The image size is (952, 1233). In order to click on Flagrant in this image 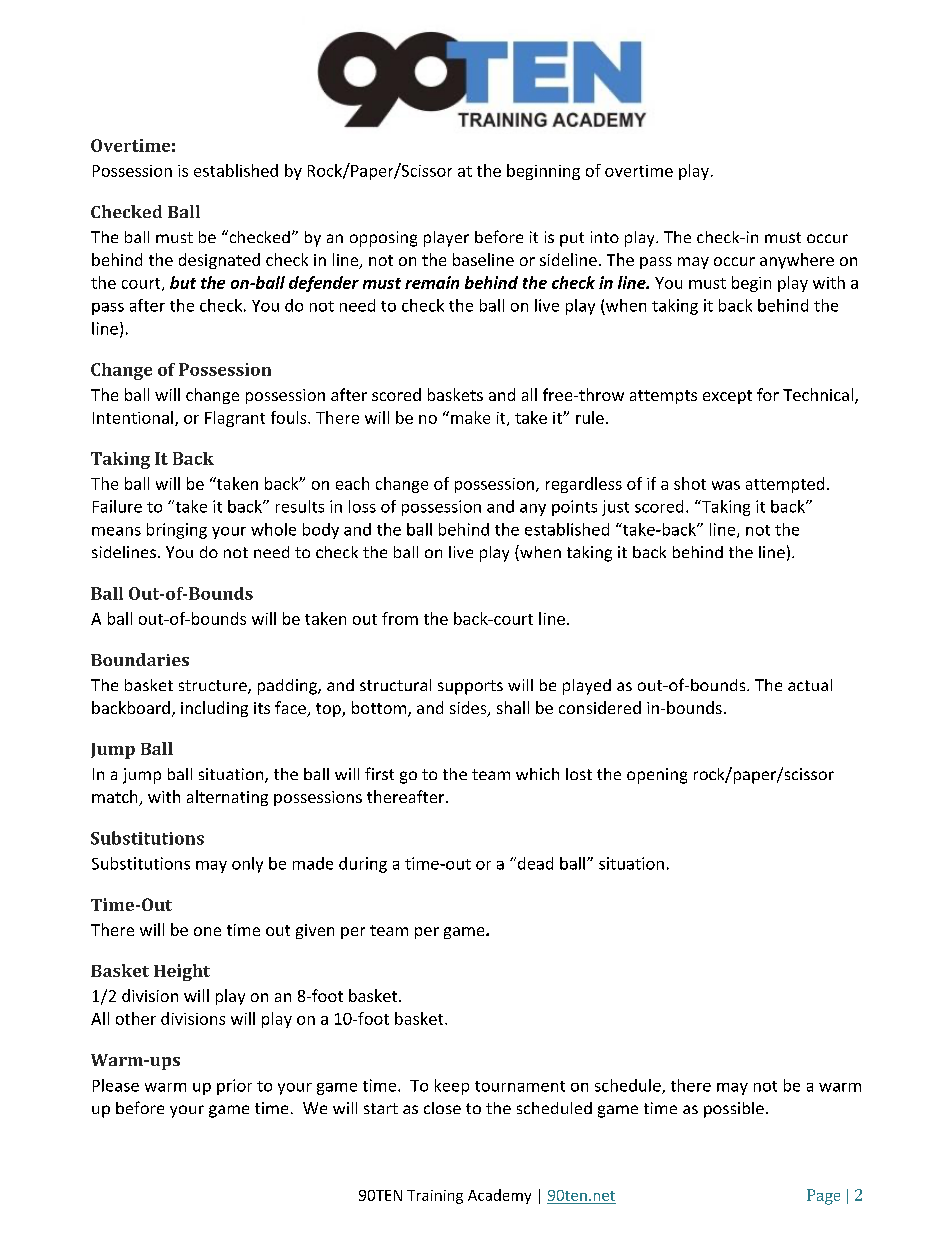, I will do `click(235, 419)`.
